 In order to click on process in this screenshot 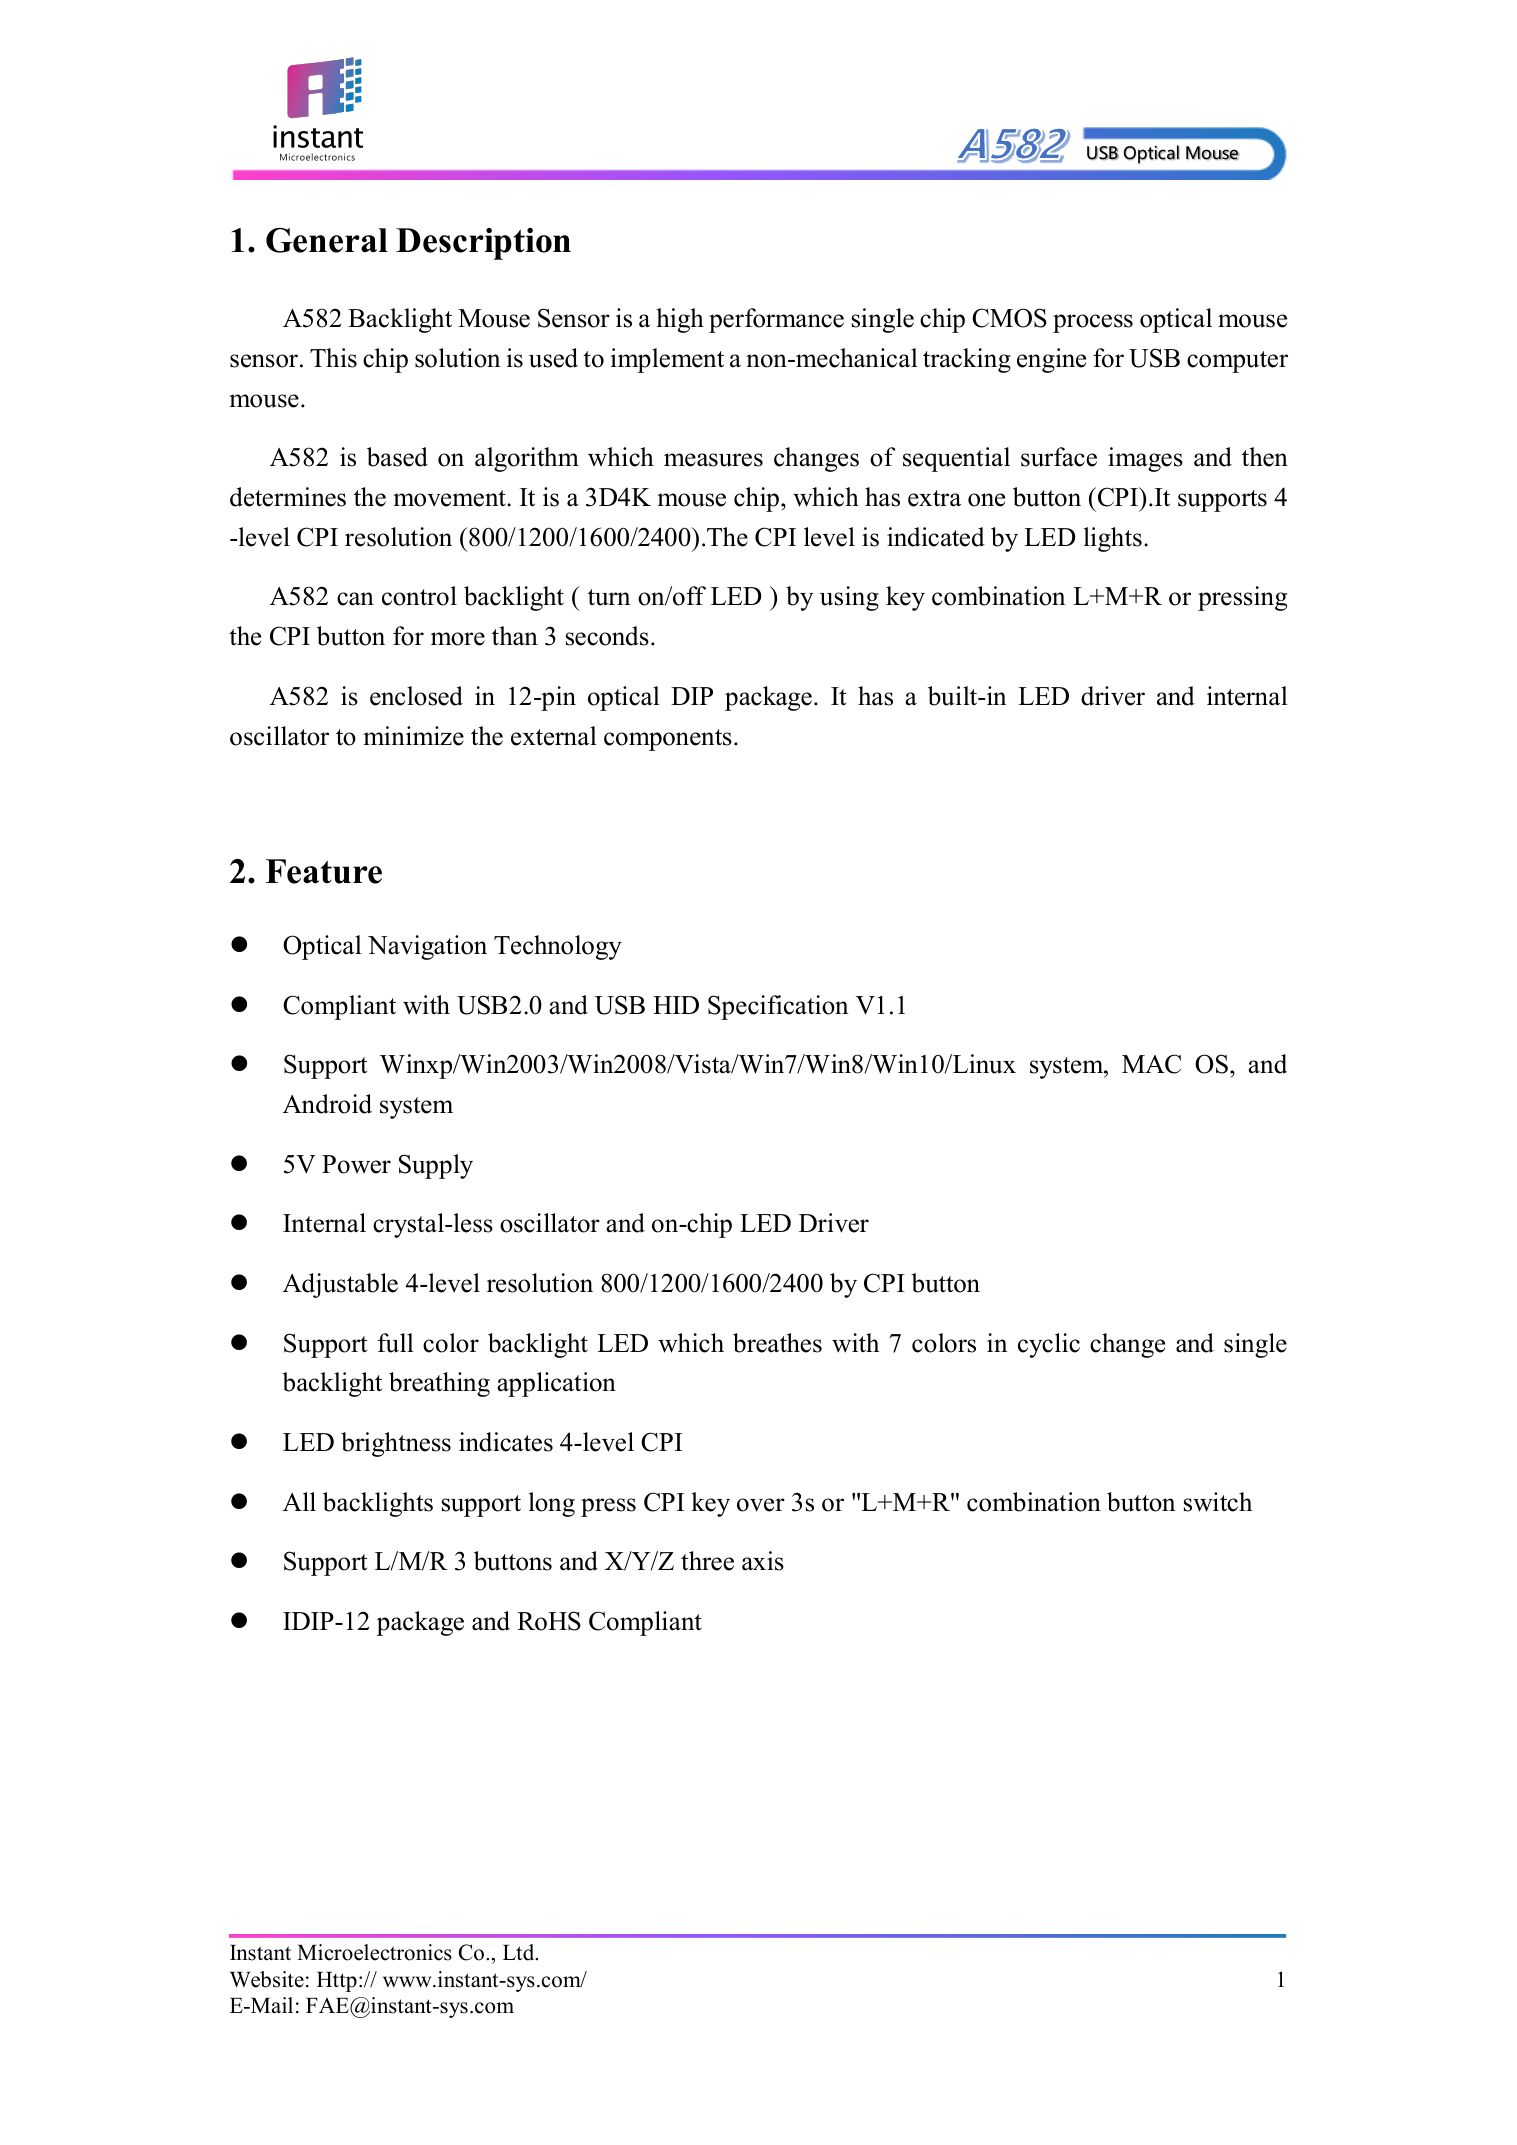, I will do `click(1093, 323)`.
